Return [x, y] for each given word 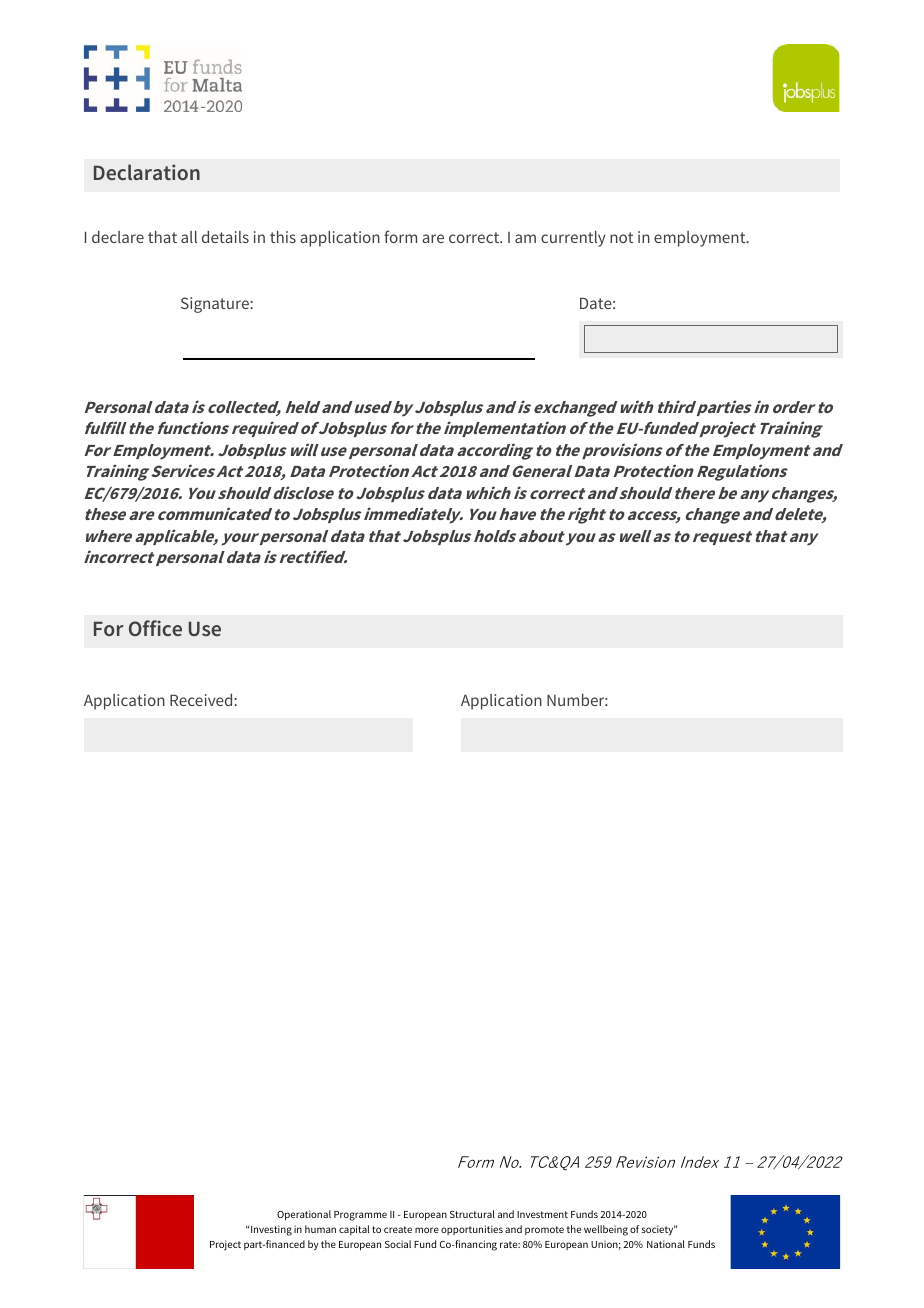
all [189, 237]
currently [573, 239]
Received [202, 700]
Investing [271, 1230]
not [621, 237]
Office [155, 628]
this [283, 237]
